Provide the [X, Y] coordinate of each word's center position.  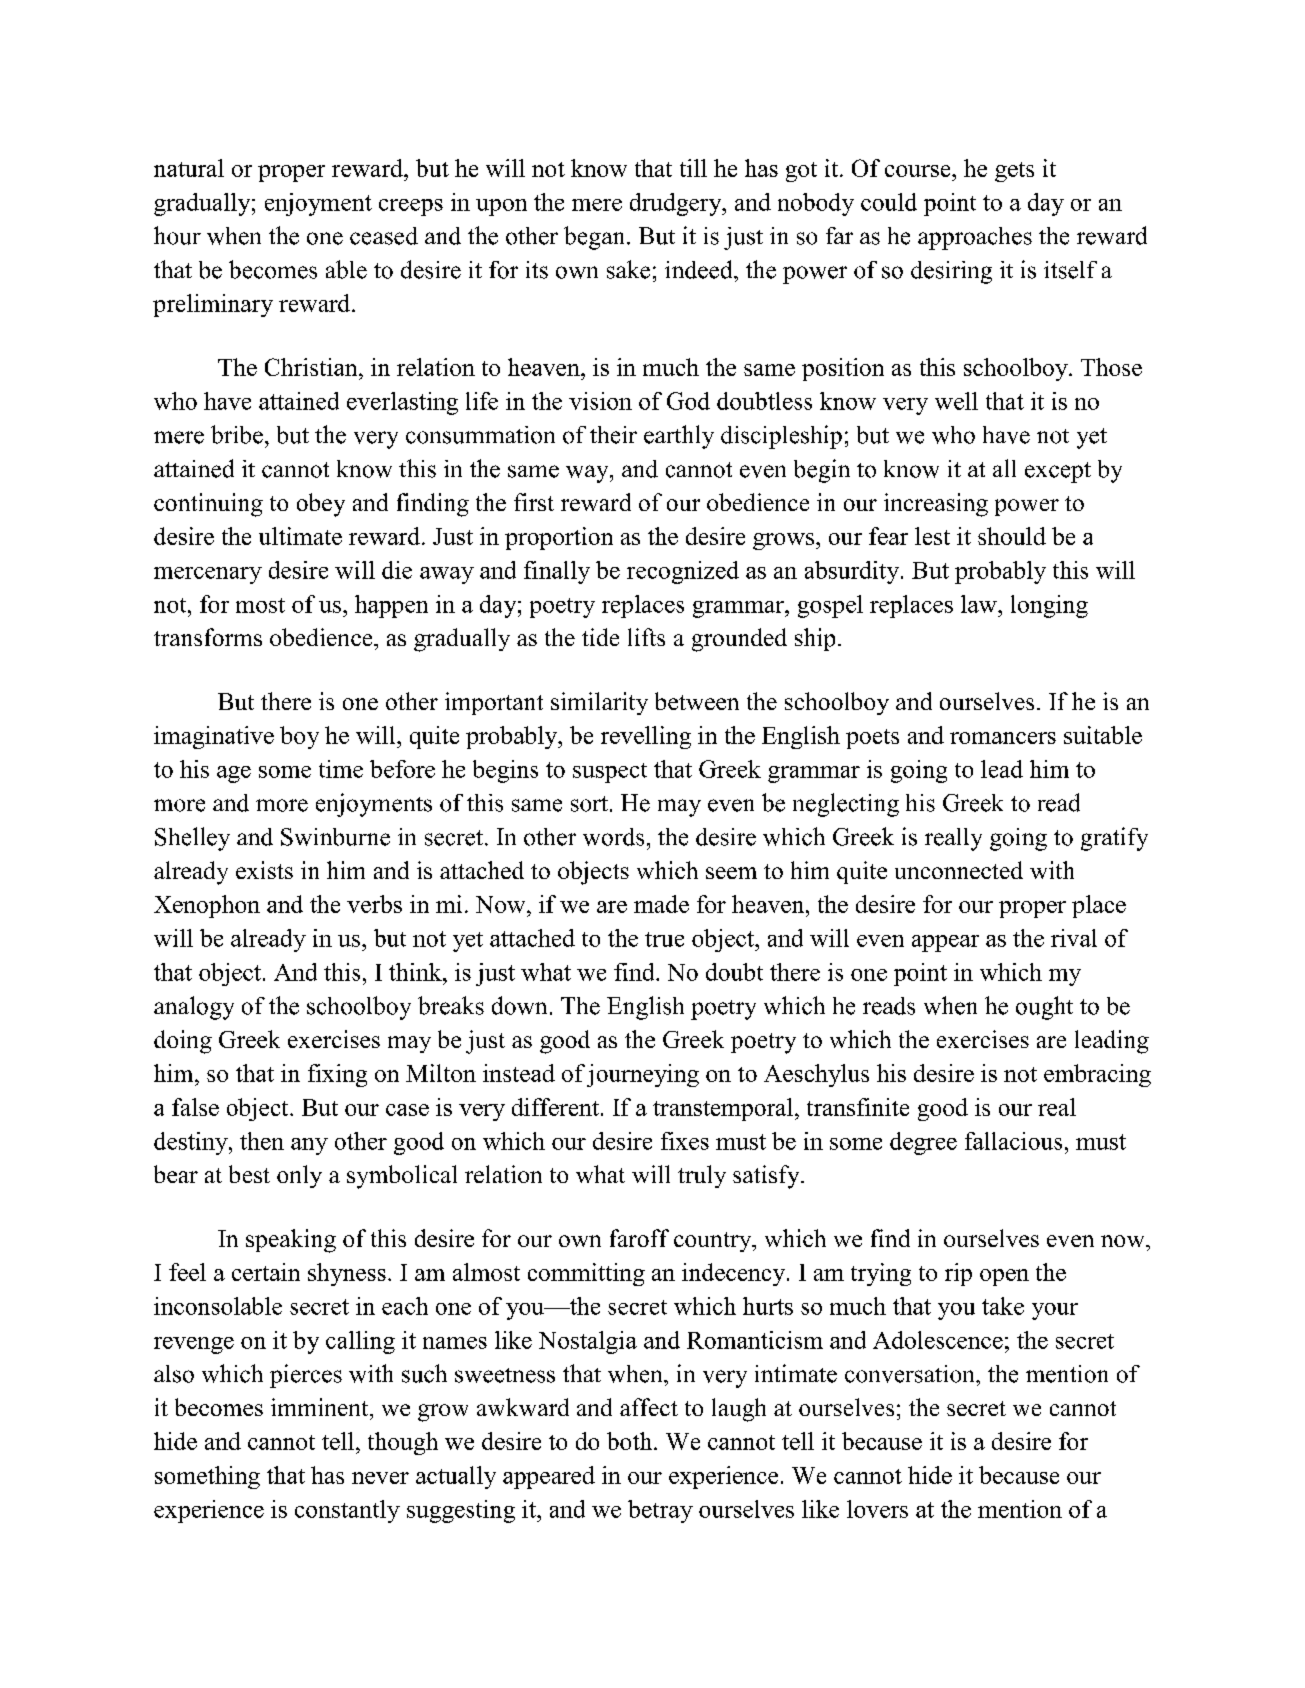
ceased [384, 236]
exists [264, 870]
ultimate [300, 536]
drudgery [677, 204]
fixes [685, 1141]
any [309, 1146]
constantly [347, 1511]
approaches [975, 238]
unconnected [959, 870]
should [1012, 536]
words [613, 837]
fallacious [1013, 1141]
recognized [683, 572]
